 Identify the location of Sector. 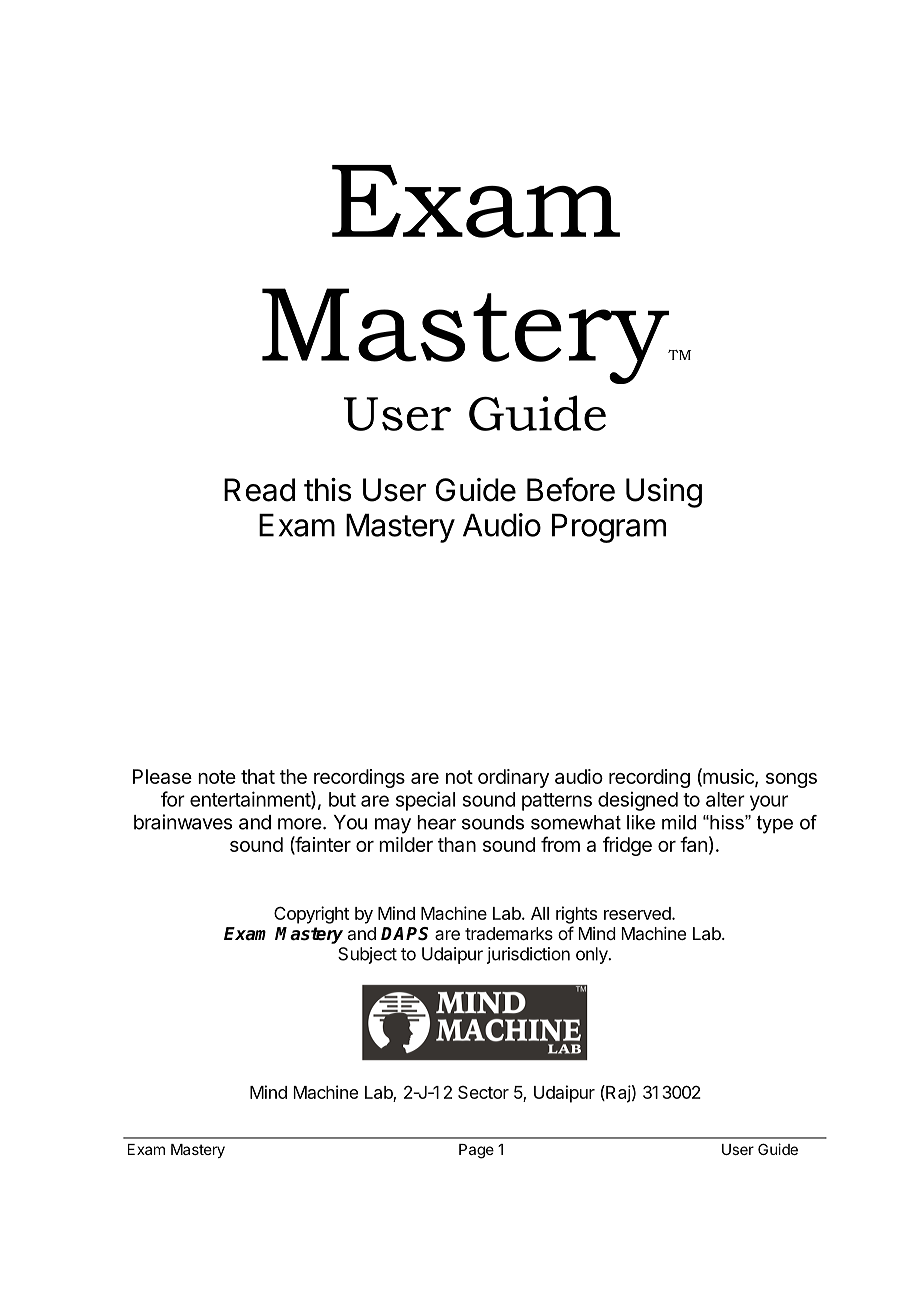
(483, 1092).
